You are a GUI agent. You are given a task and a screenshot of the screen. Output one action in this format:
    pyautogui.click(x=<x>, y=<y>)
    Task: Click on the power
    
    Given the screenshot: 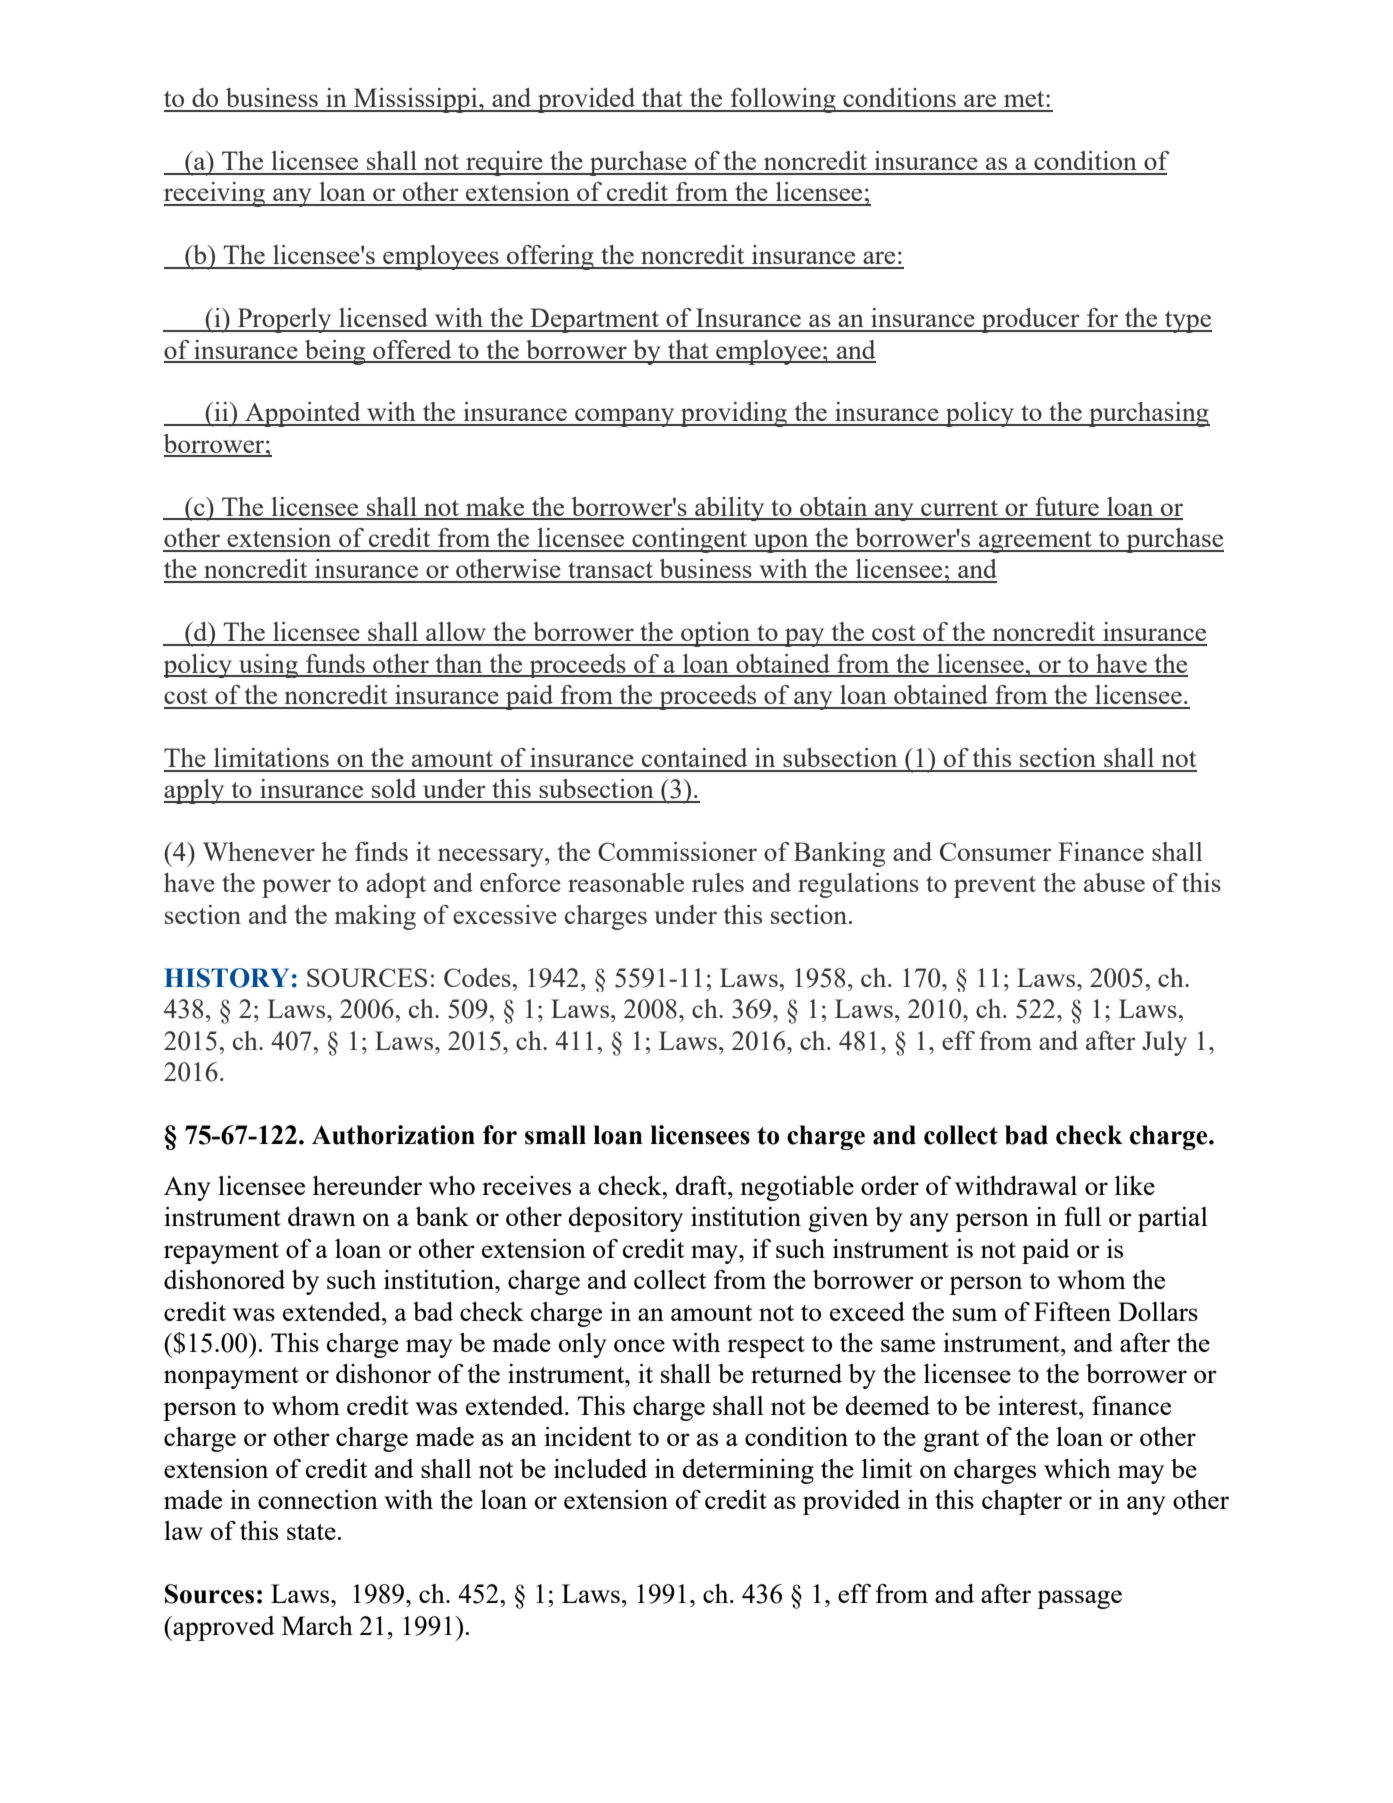 What is the action you would take?
    pyautogui.click(x=296, y=888)
